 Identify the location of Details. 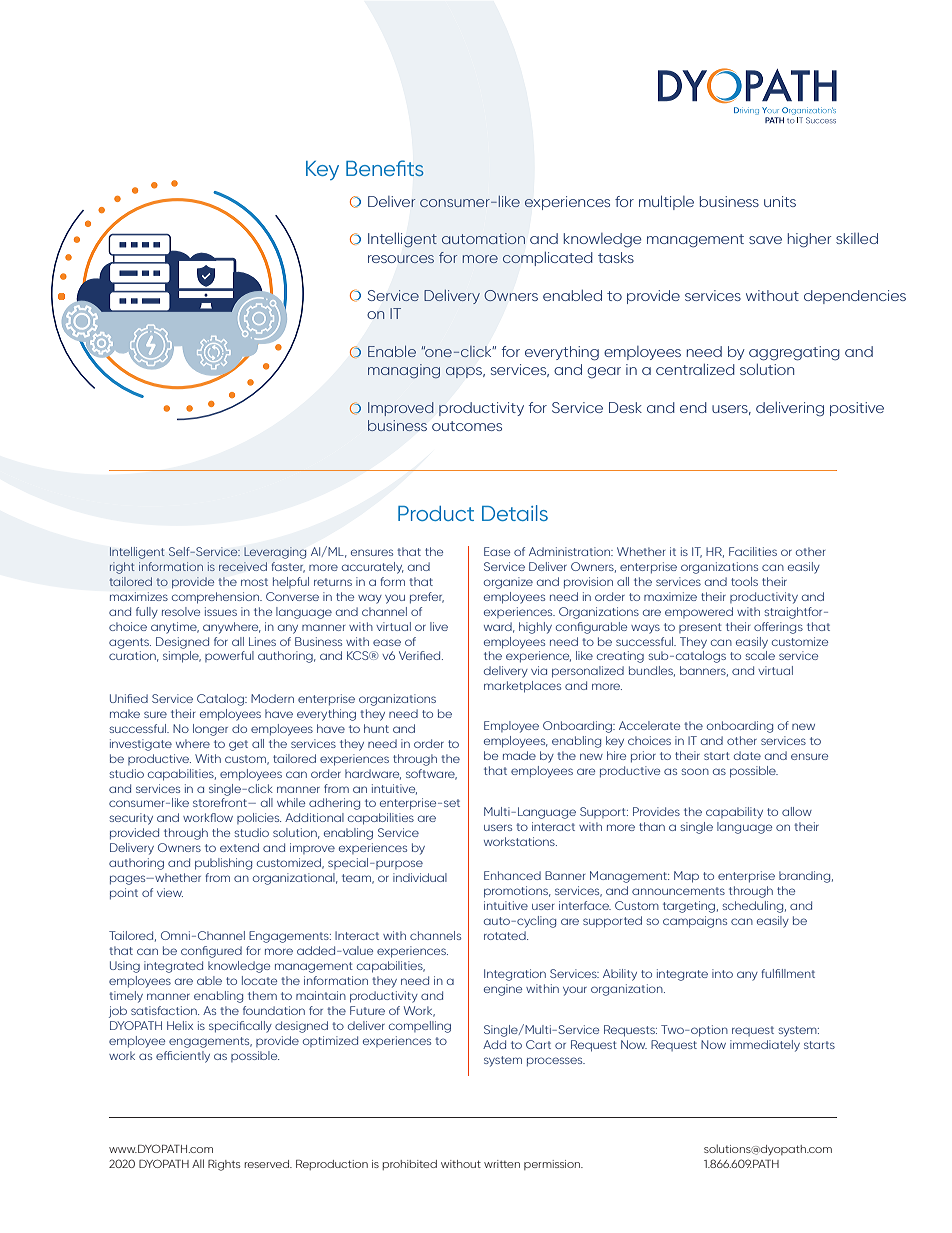
(515, 513).
